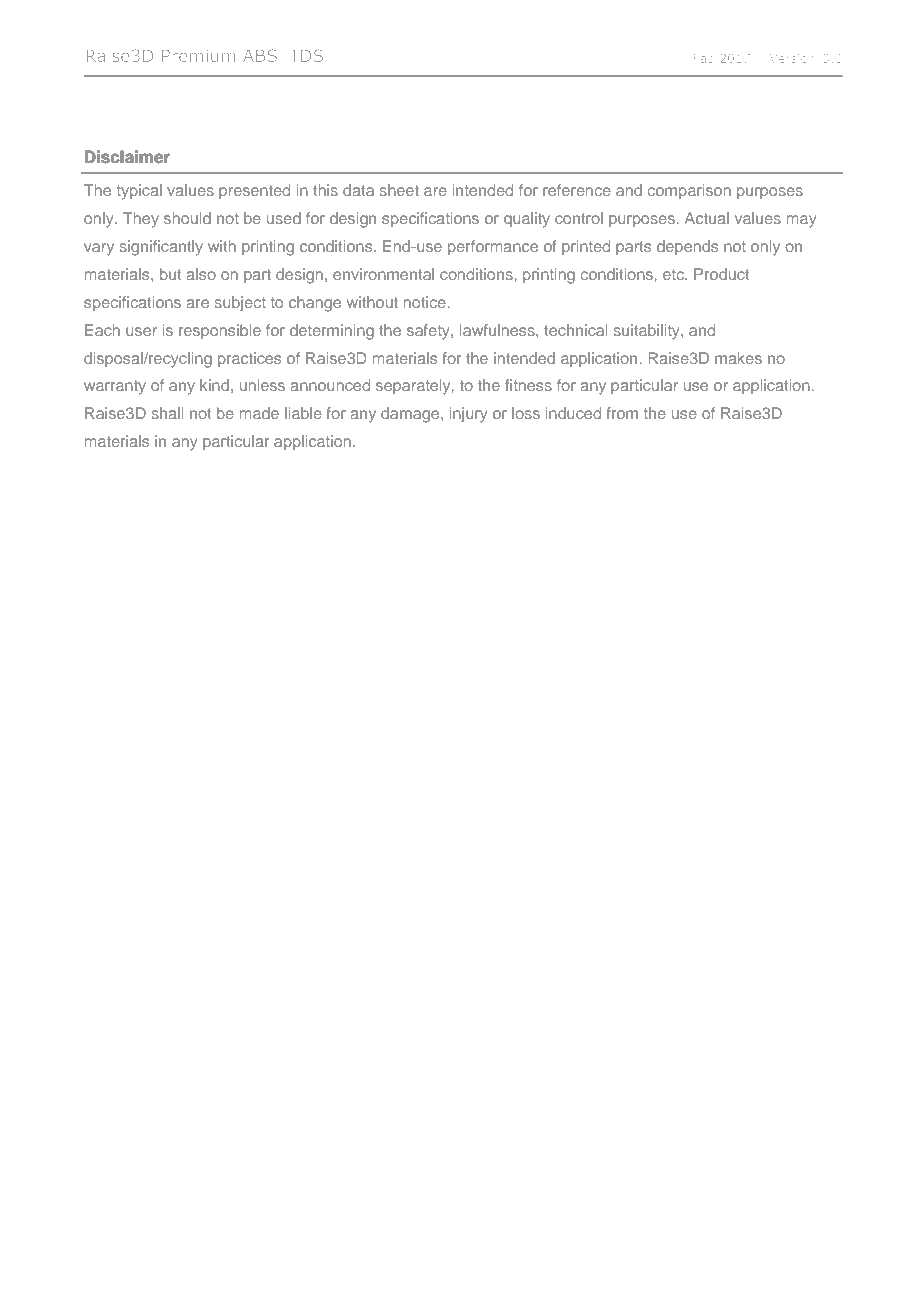  What do you see at coordinates (792, 58) in the screenshot?
I see `Version` at bounding box center [792, 58].
